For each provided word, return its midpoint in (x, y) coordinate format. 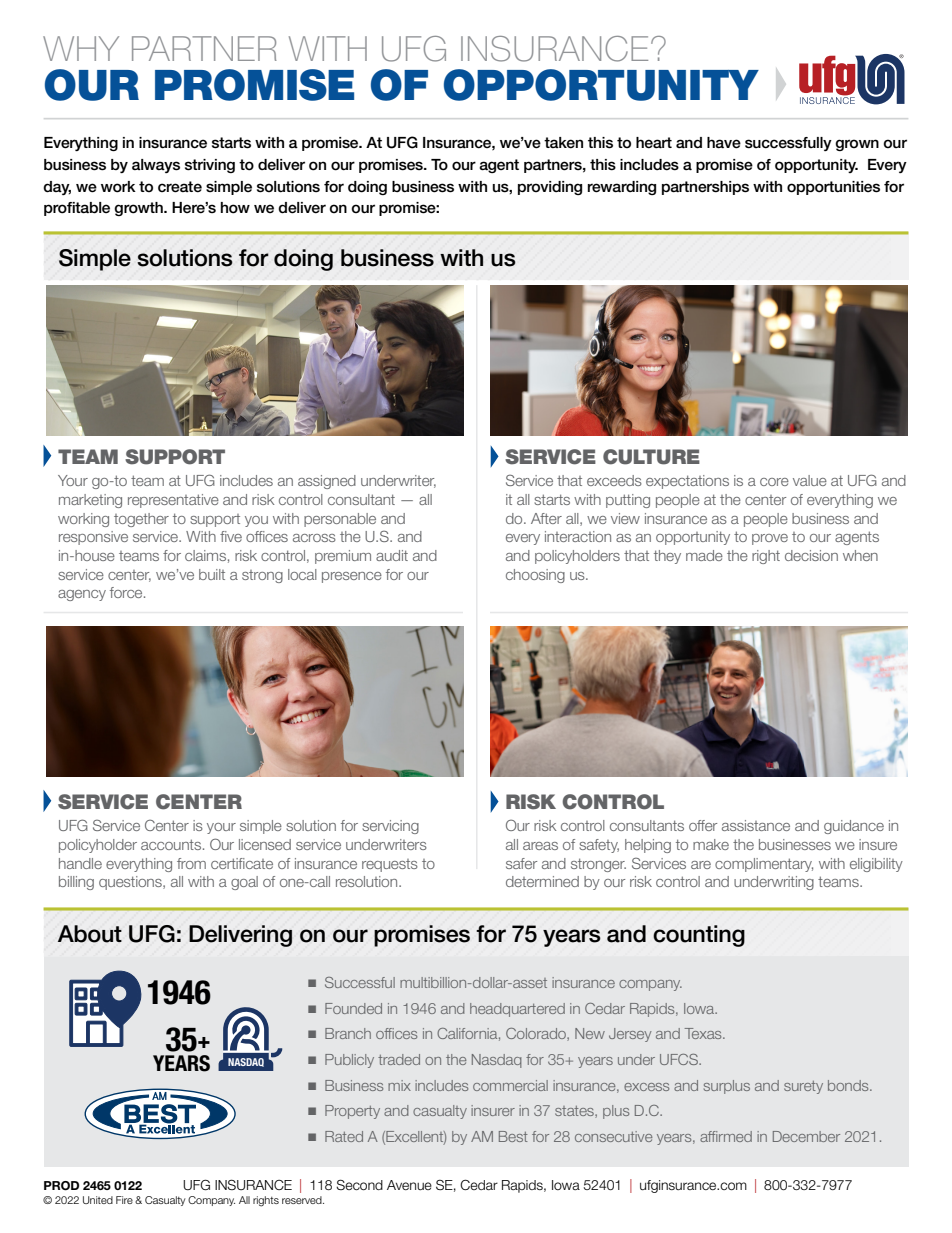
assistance (756, 825)
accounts (171, 844)
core (774, 482)
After (546, 518)
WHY (81, 48)
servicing (390, 827)
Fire (124, 1200)
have (724, 143)
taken (563, 143)
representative (173, 501)
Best (513, 1136)
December (806, 1136)
